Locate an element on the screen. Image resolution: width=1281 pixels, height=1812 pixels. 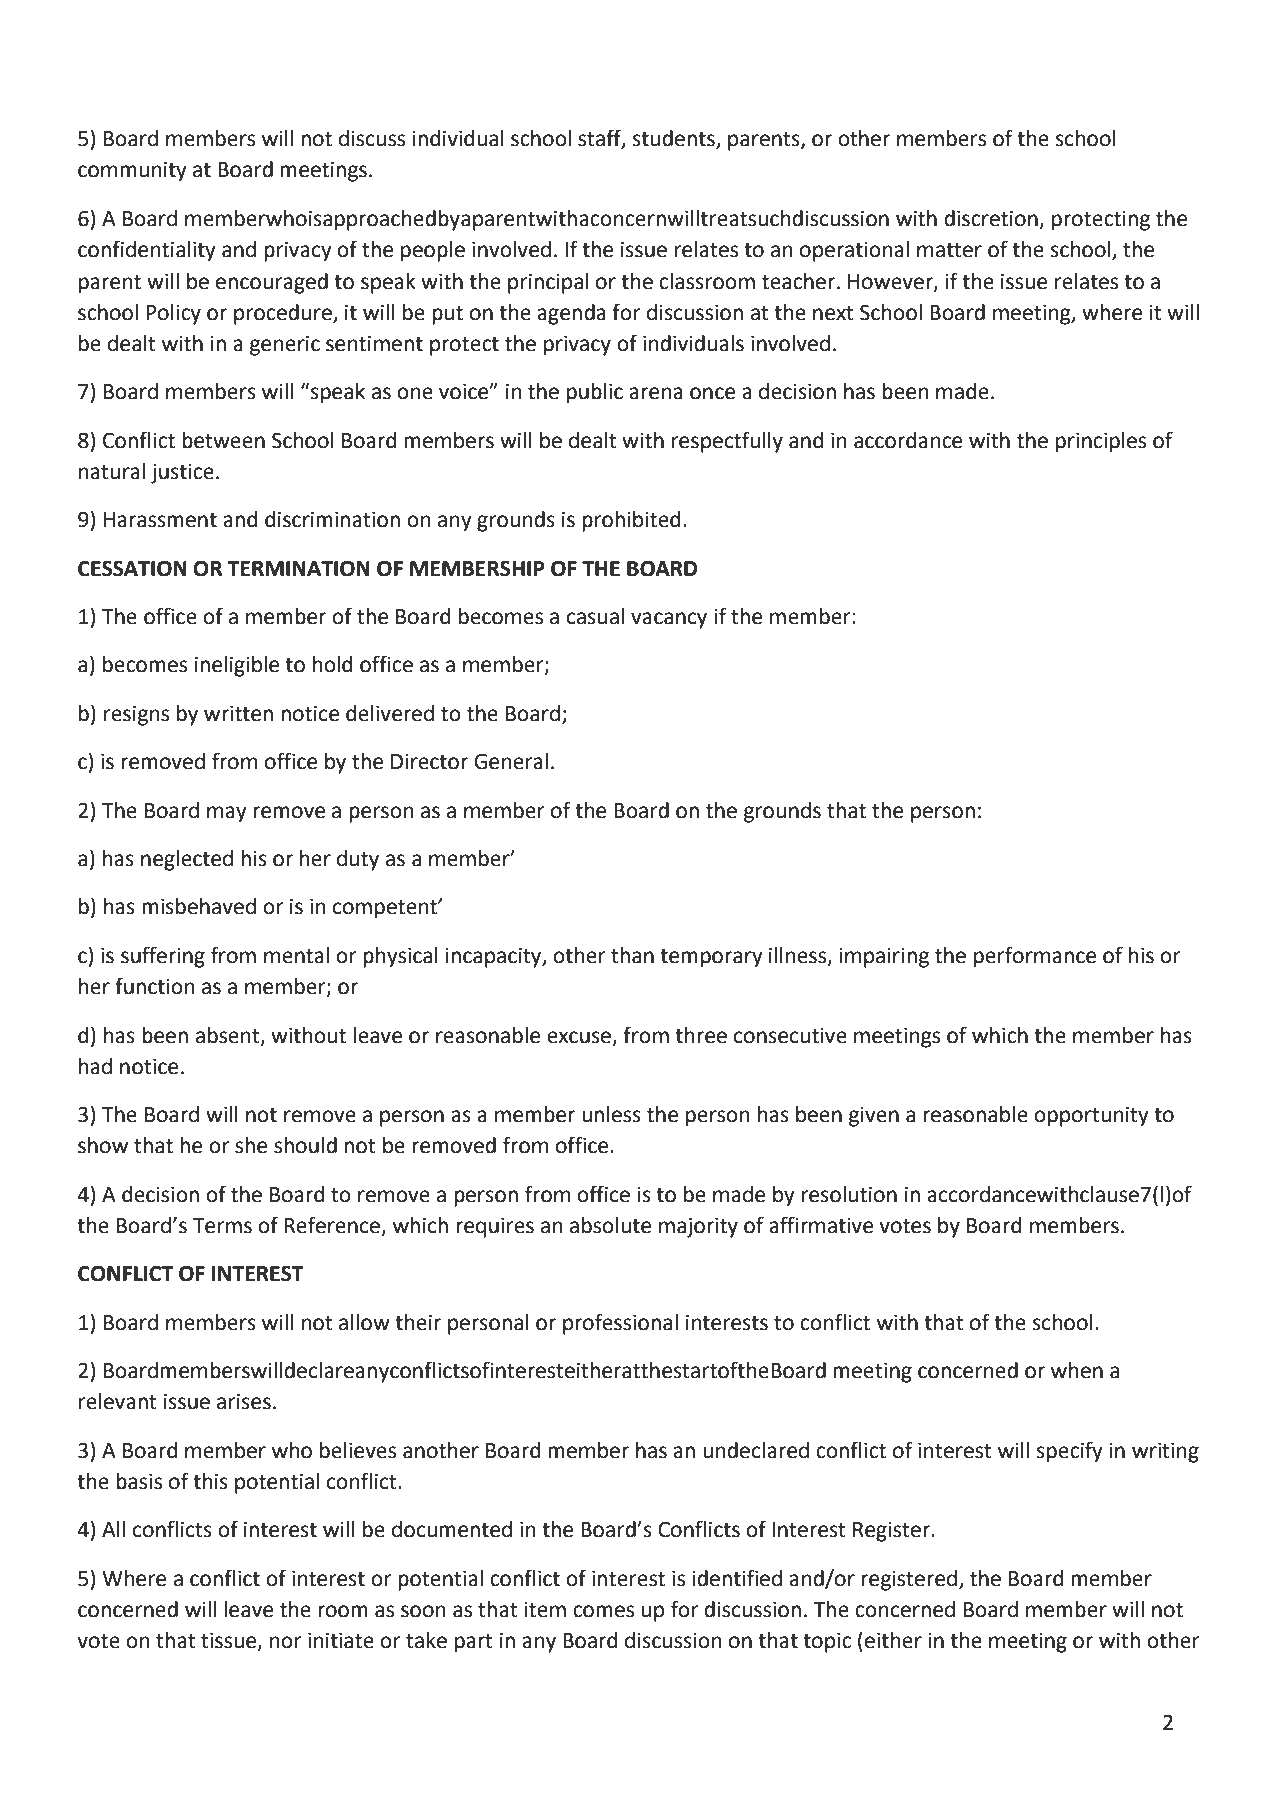
arises is located at coordinates (244, 1401).
